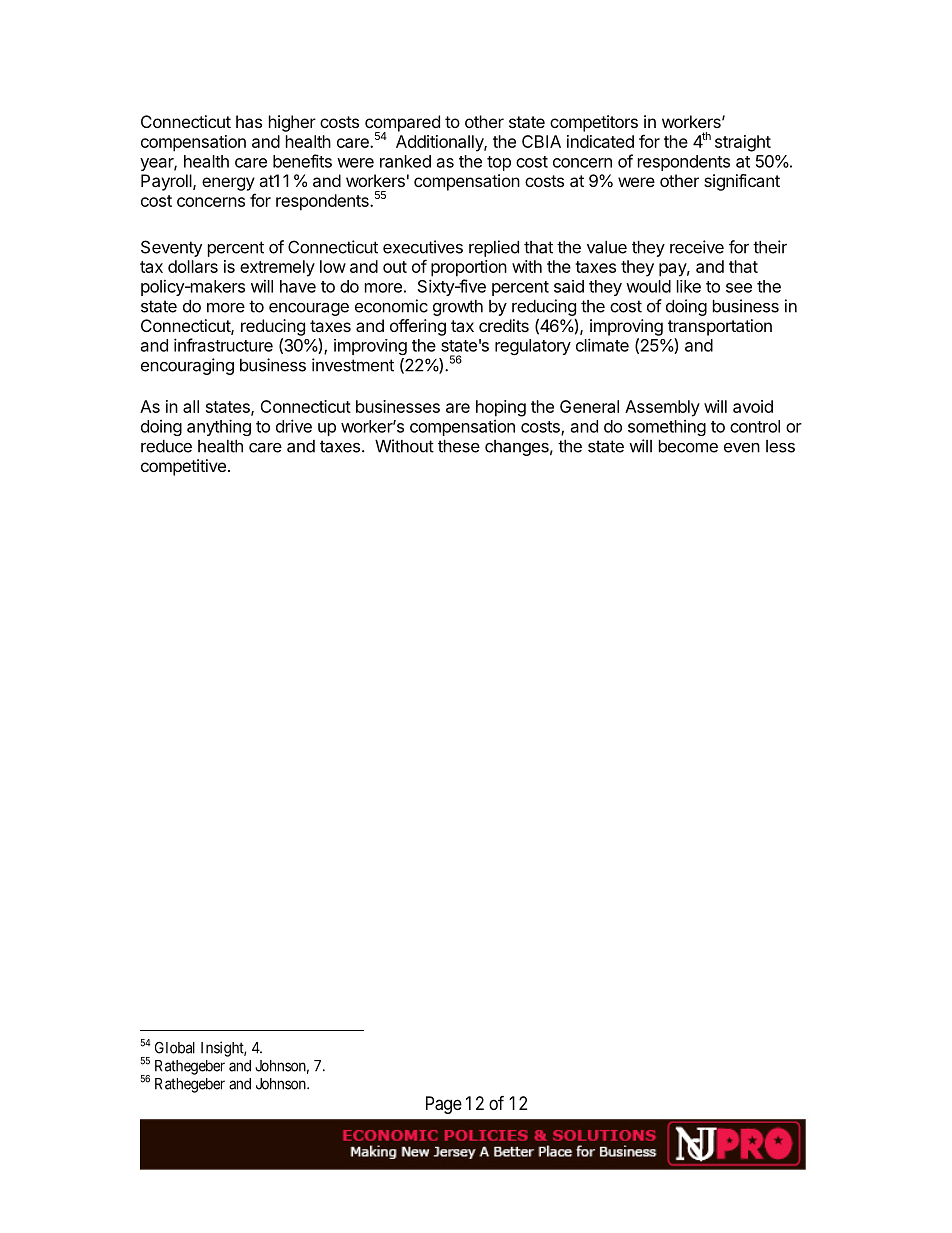 The width and height of the document is (952, 1233). I want to click on competitive, so click(183, 467).
